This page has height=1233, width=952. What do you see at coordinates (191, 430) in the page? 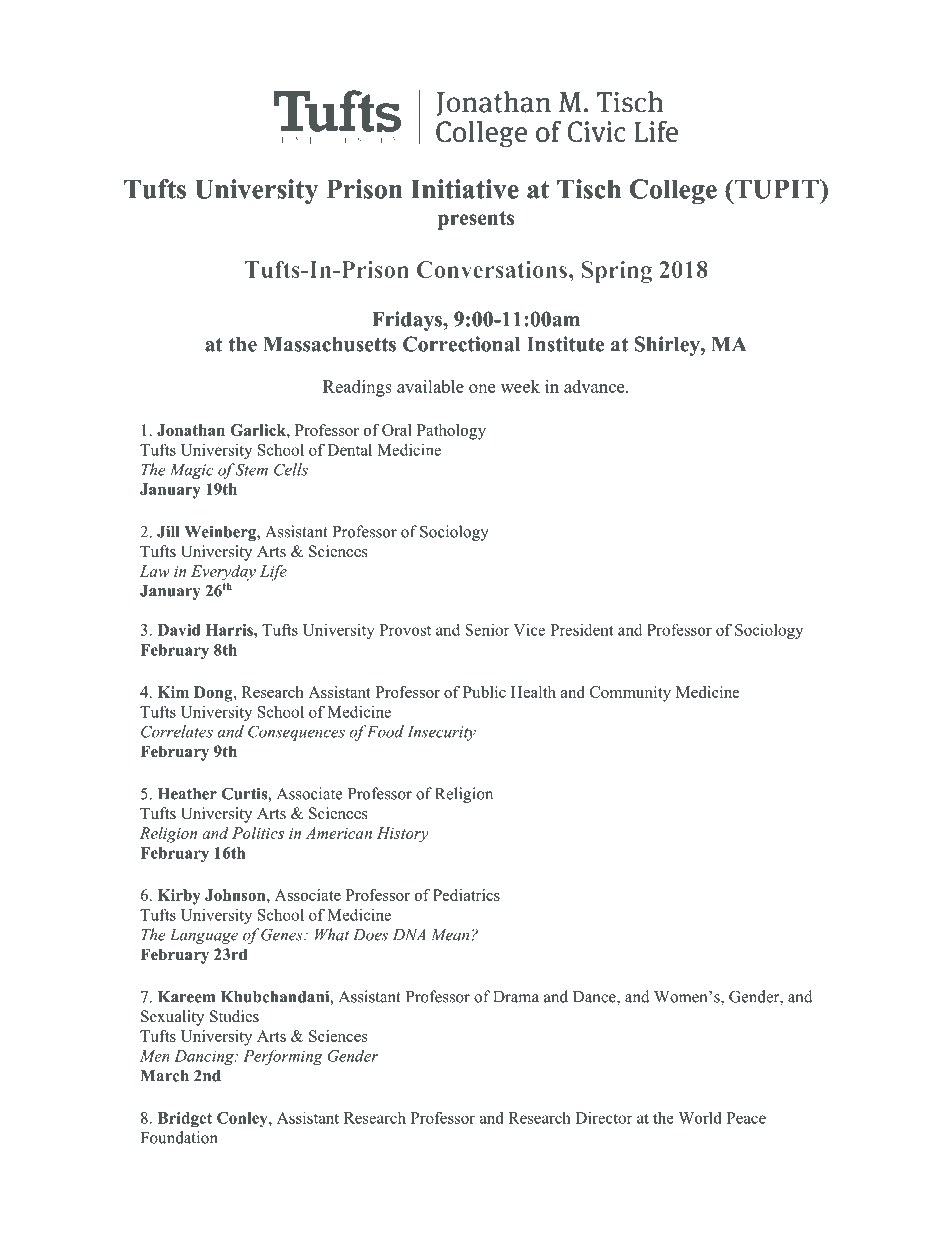
I see `Jonathan` at bounding box center [191, 430].
